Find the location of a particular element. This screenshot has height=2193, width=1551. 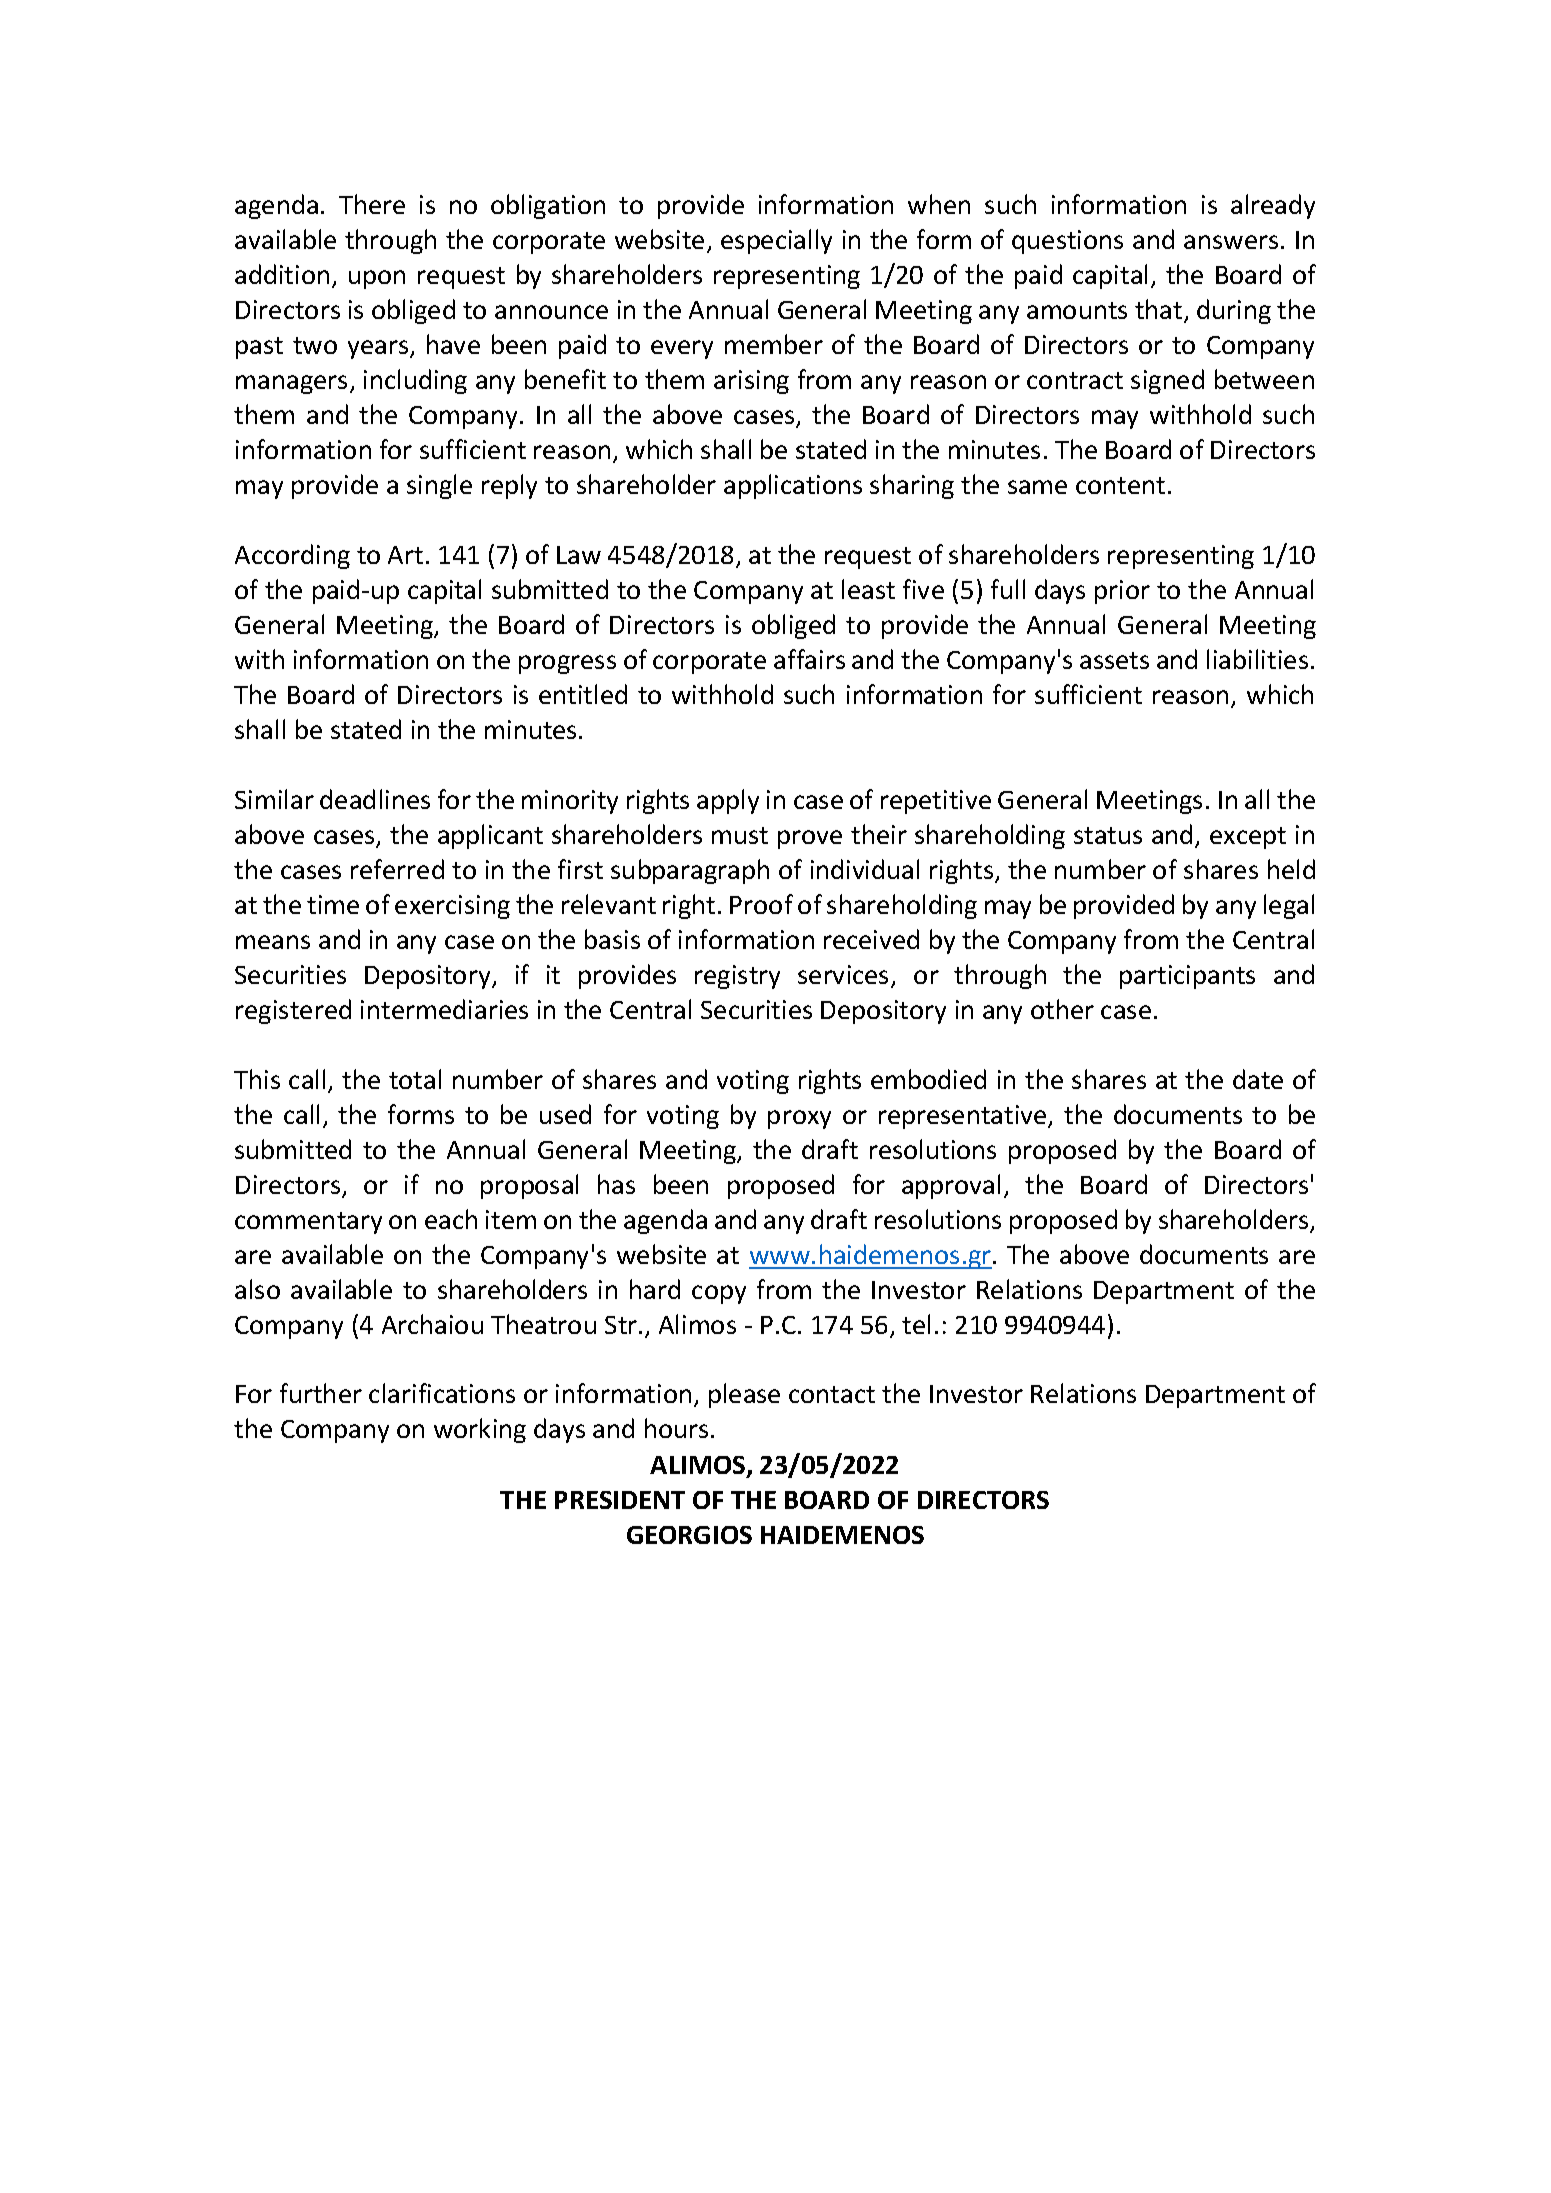

Proof is located at coordinates (761, 904).
